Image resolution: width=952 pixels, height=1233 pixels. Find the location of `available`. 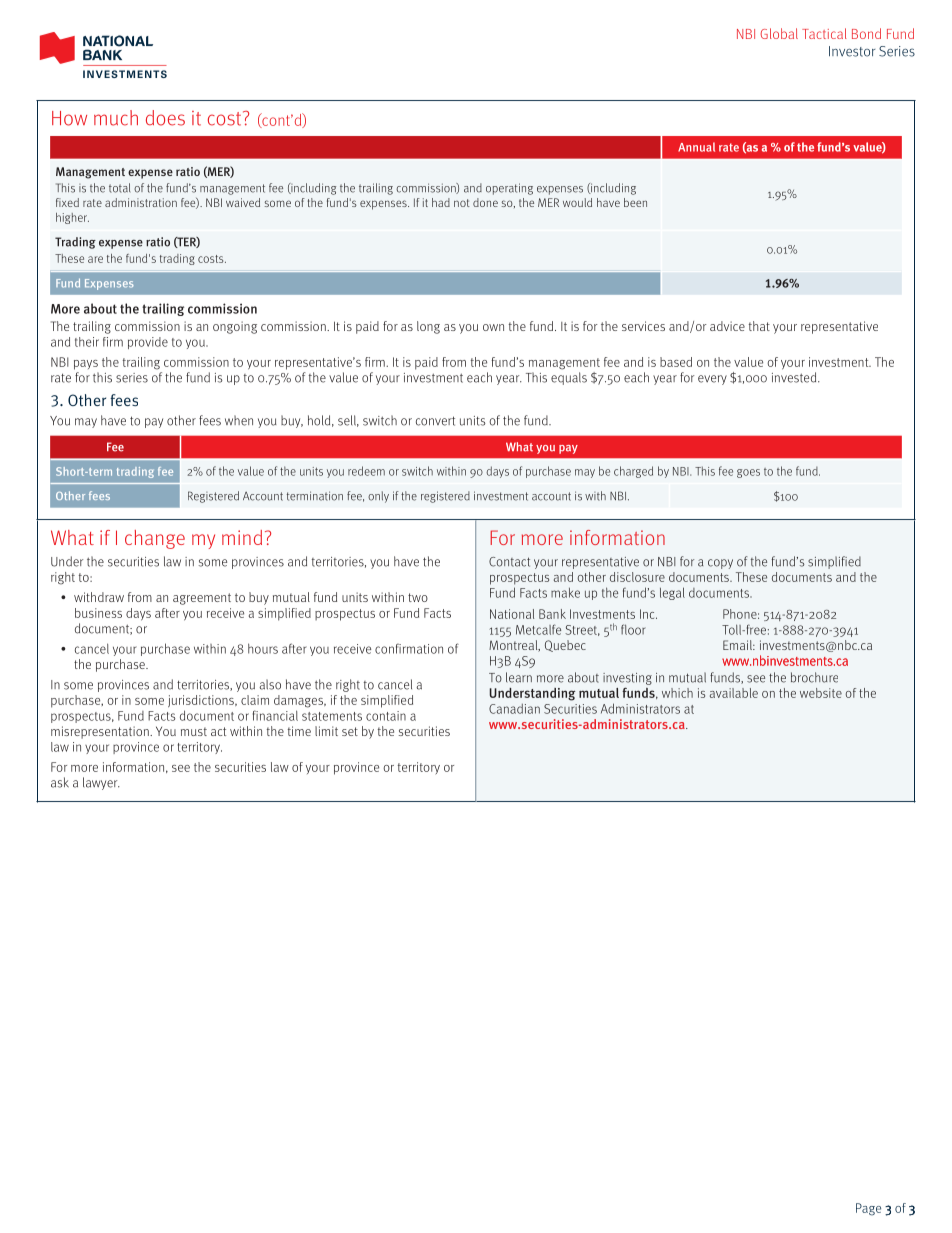

available is located at coordinates (734, 693).
